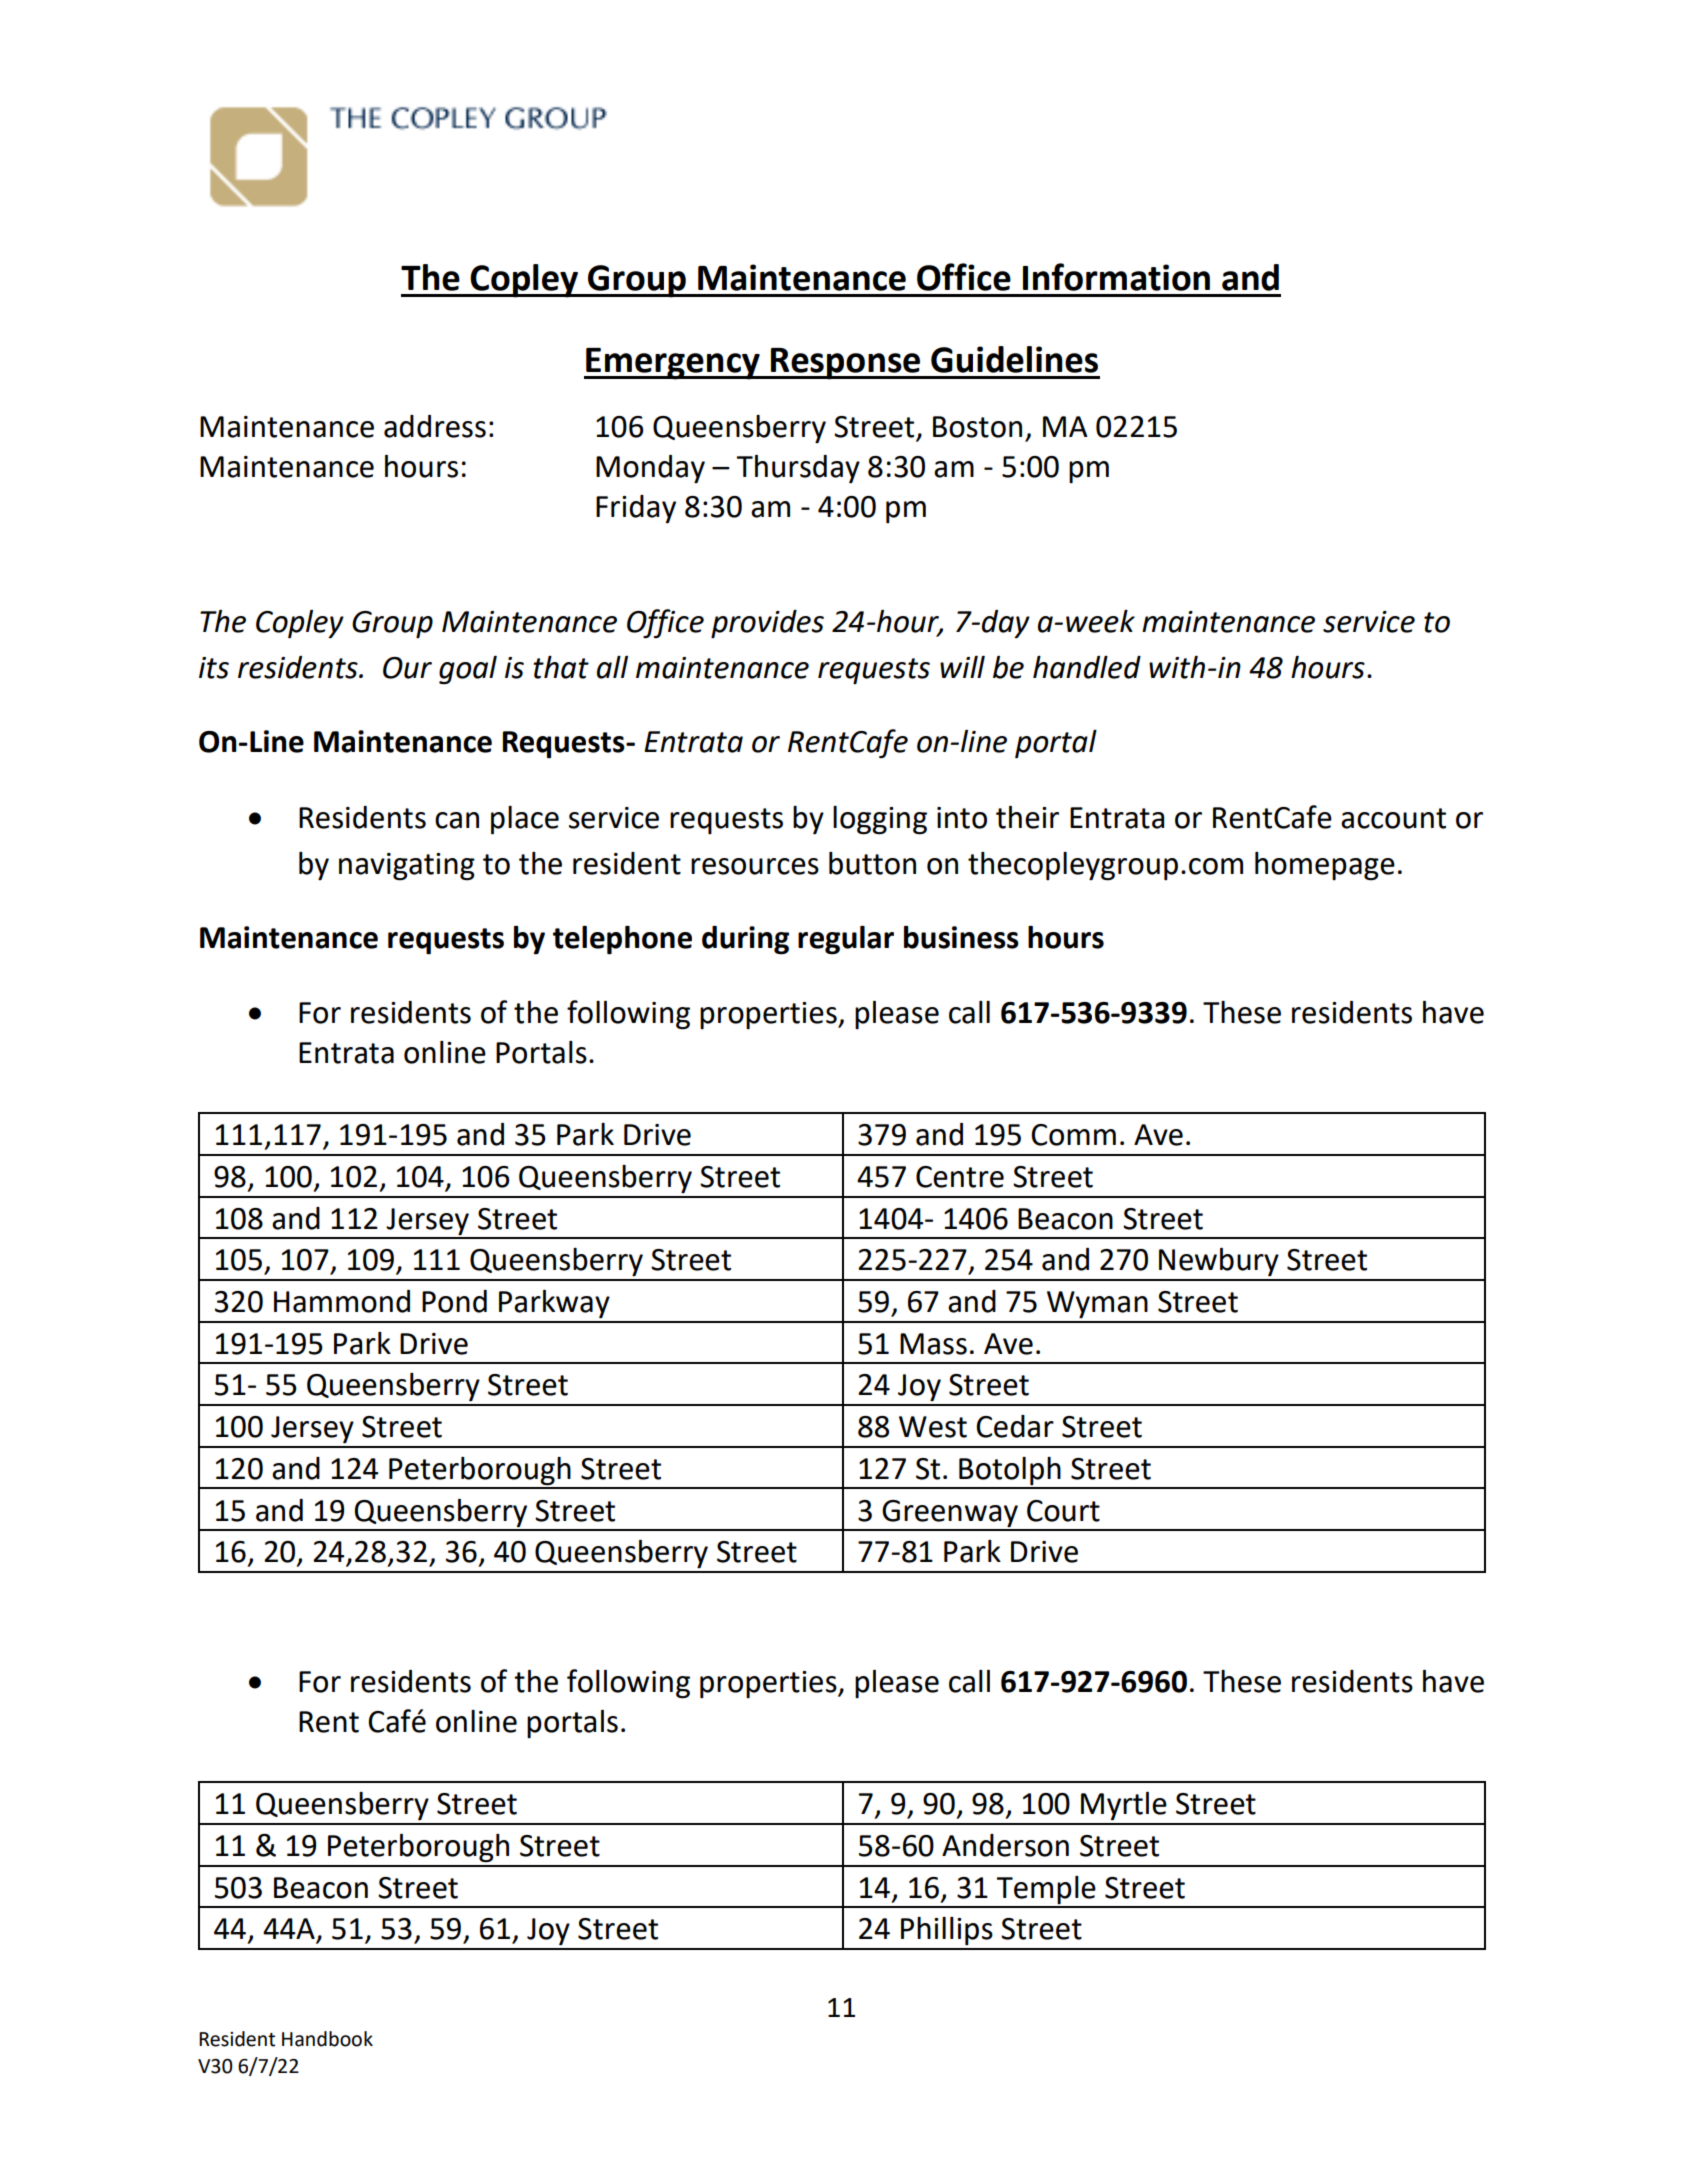  I want to click on Centre, so click(960, 1177).
